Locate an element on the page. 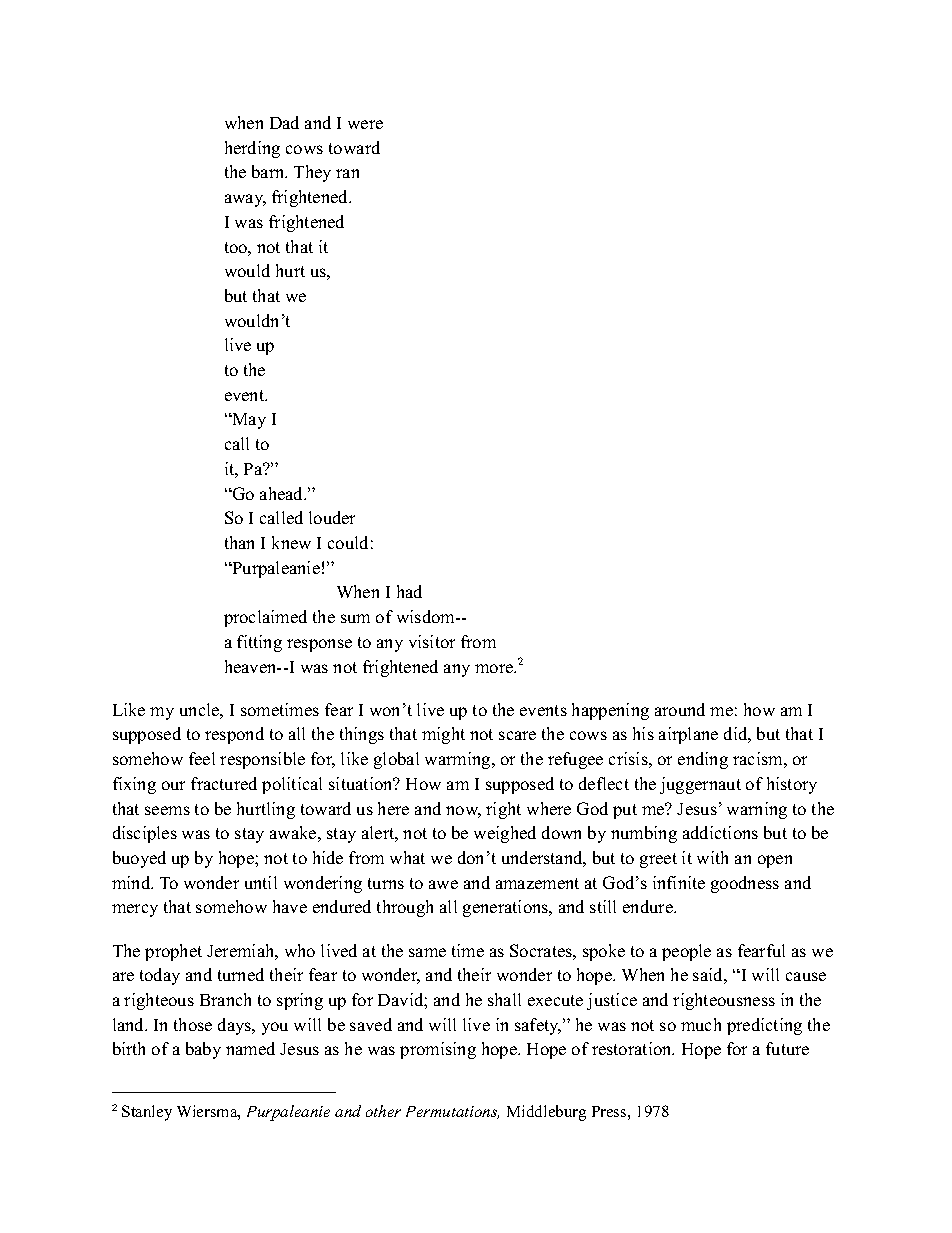  Permutations is located at coordinates (452, 1112).
